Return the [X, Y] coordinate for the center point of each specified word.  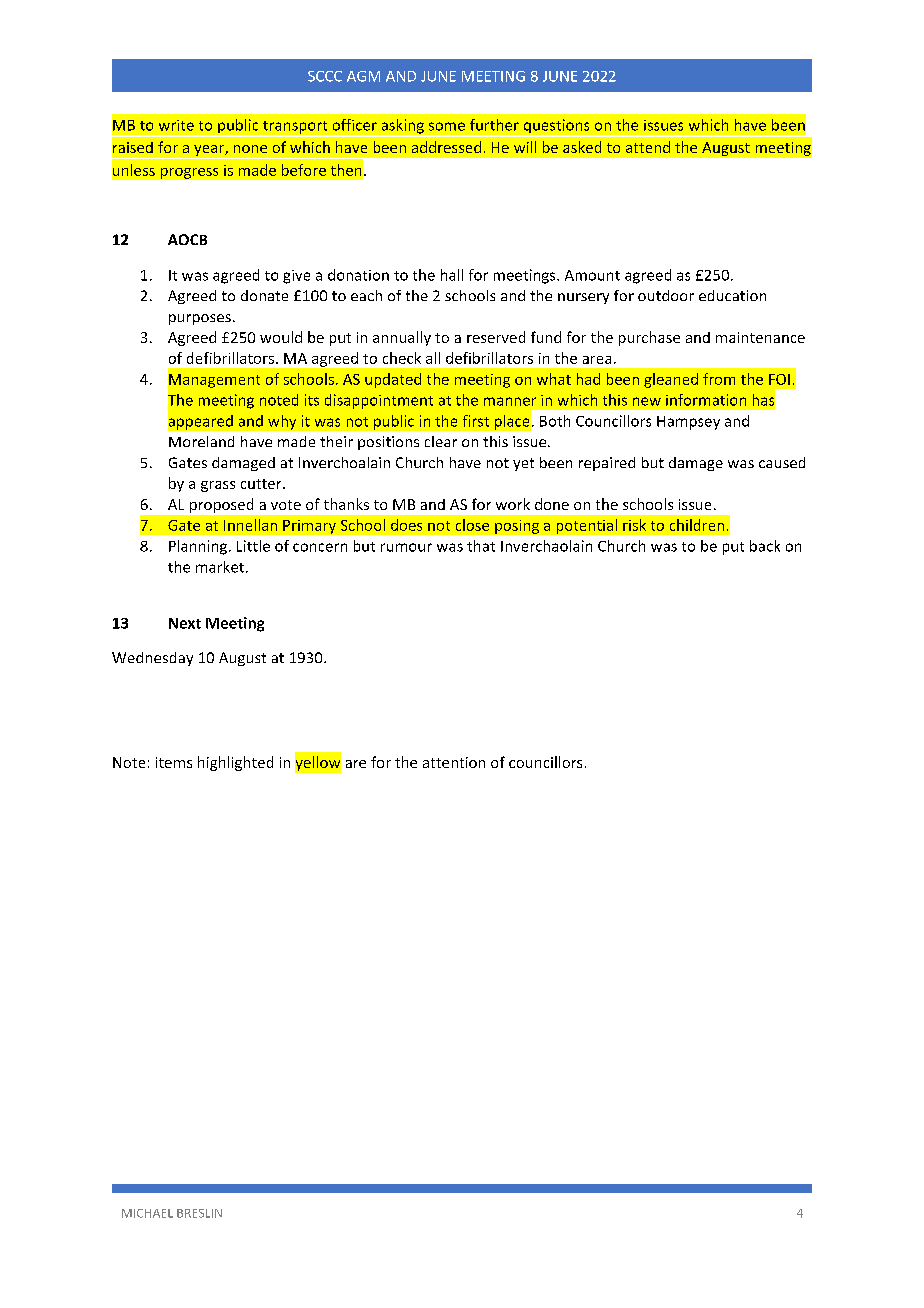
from [719, 379]
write [176, 125]
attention [454, 762]
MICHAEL [147, 1213]
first [476, 421]
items [174, 762]
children [697, 525]
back [765, 546]
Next [185, 623]
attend [648, 147]
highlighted [235, 763]
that [481, 546]
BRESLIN [199, 1213]
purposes [200, 319]
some [447, 126]
